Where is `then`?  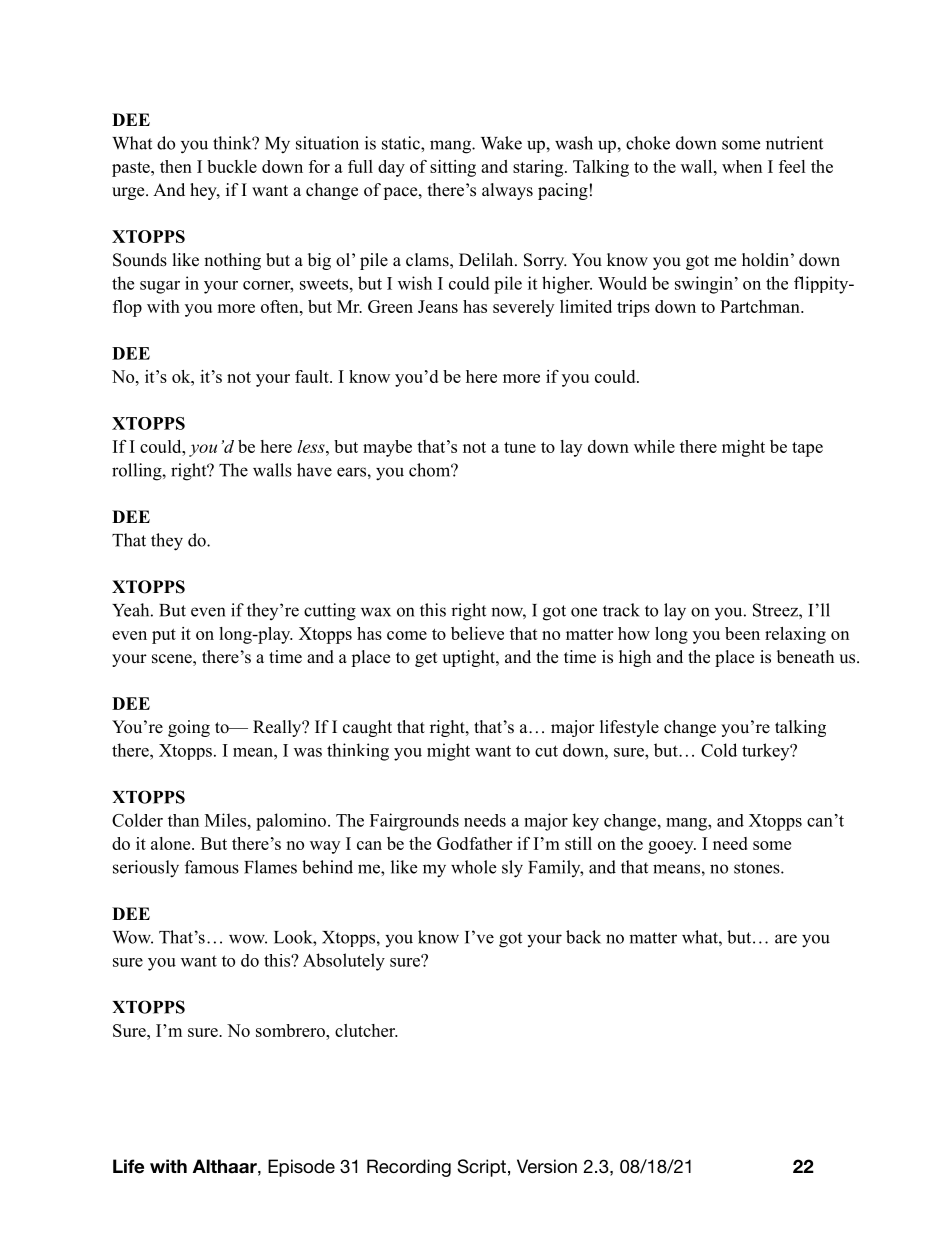 then is located at coordinates (176, 166).
